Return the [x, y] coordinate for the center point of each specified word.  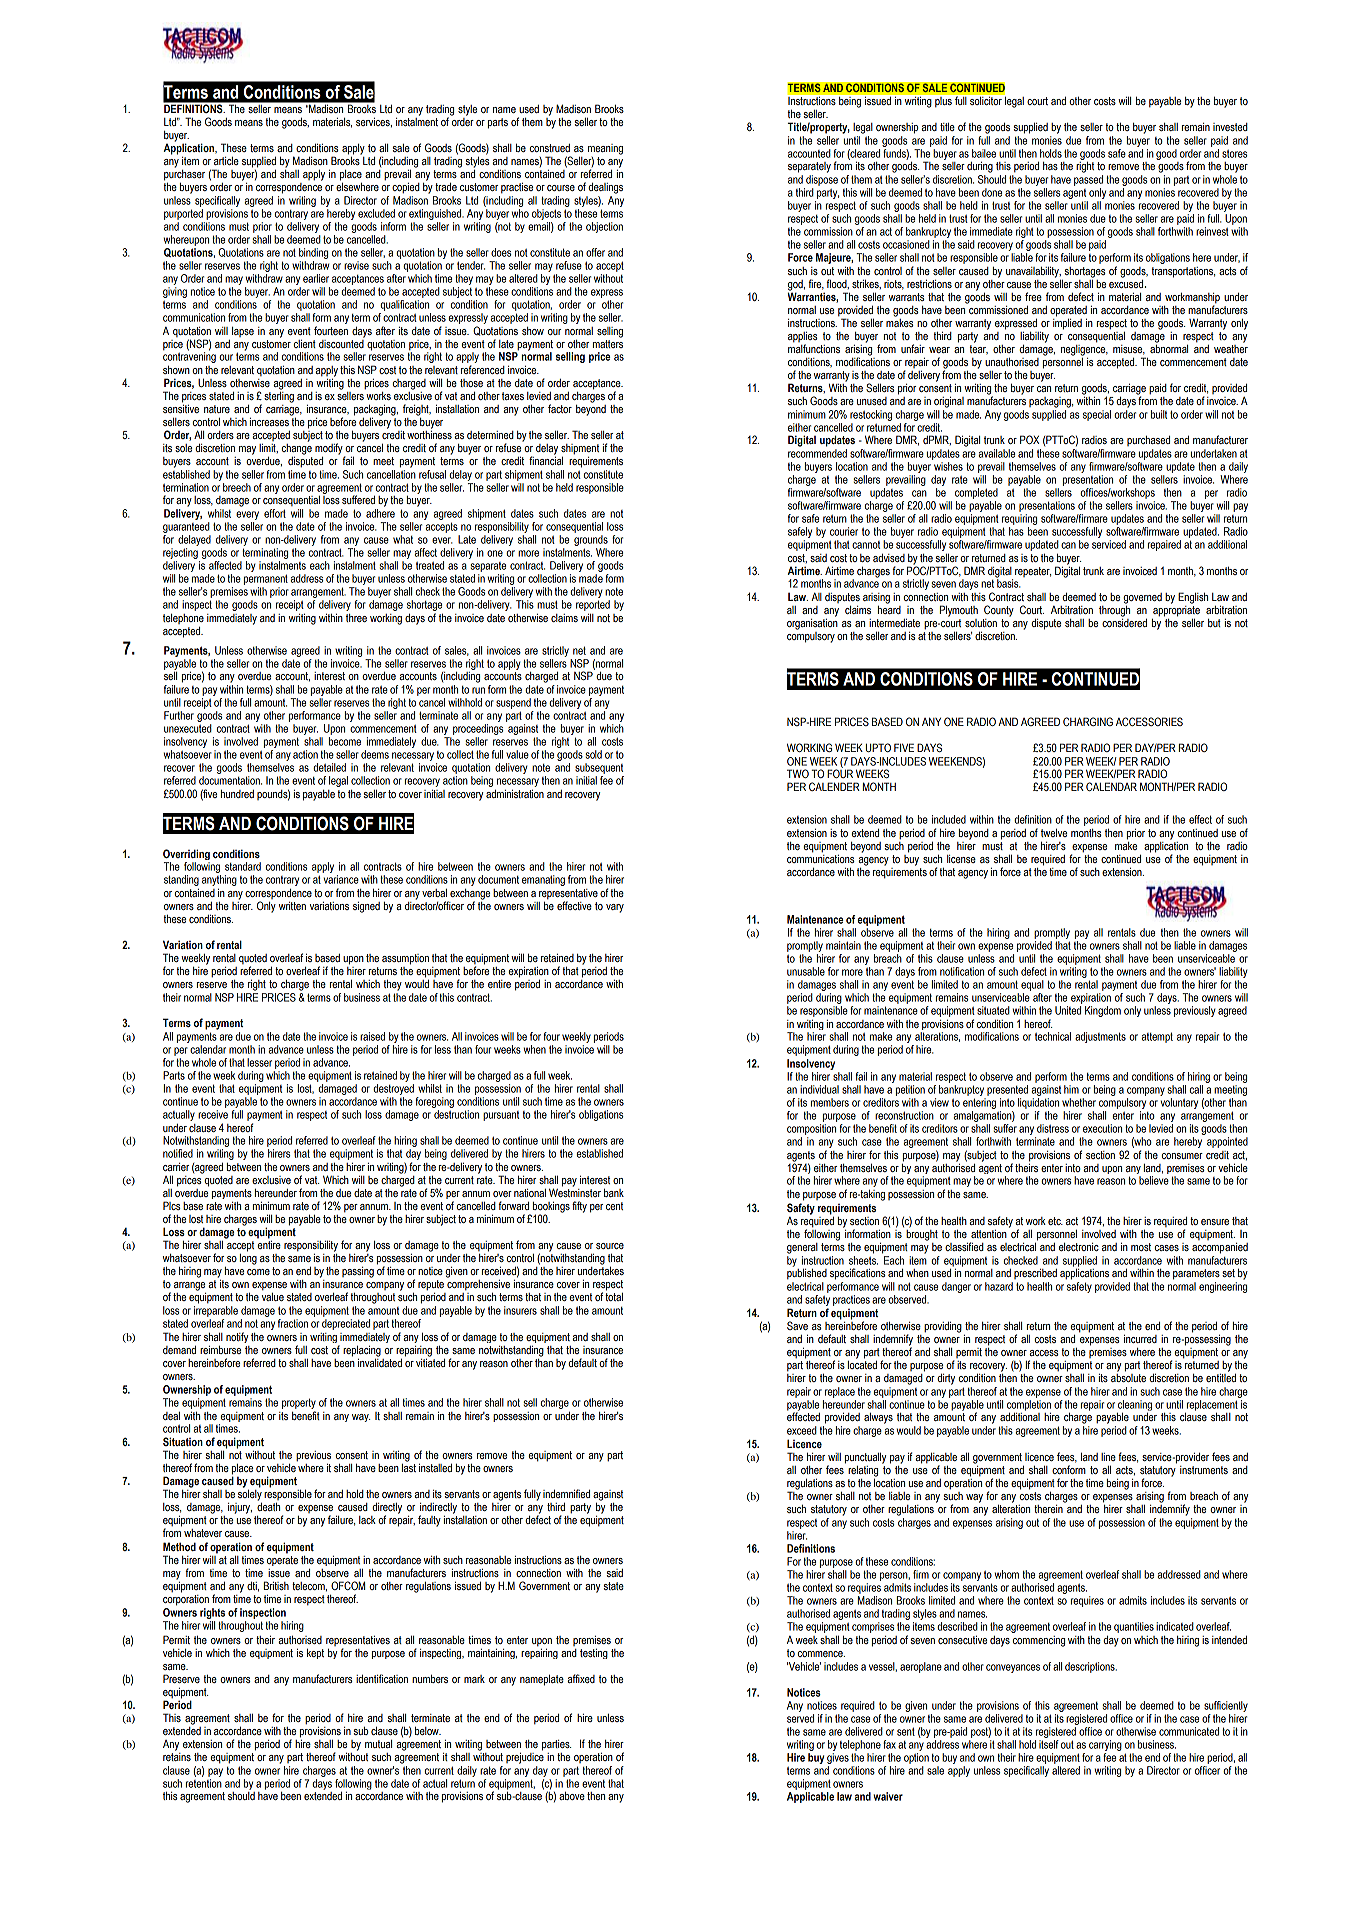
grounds [591, 540]
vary [615, 908]
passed [1088, 180]
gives [838, 1760]
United [1068, 1010]
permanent [266, 579]
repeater [1033, 572]
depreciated [346, 1324]
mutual [378, 1744]
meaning [605, 149]
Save [797, 1325]
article [226, 161]
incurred [1140, 1338]
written [292, 906]
